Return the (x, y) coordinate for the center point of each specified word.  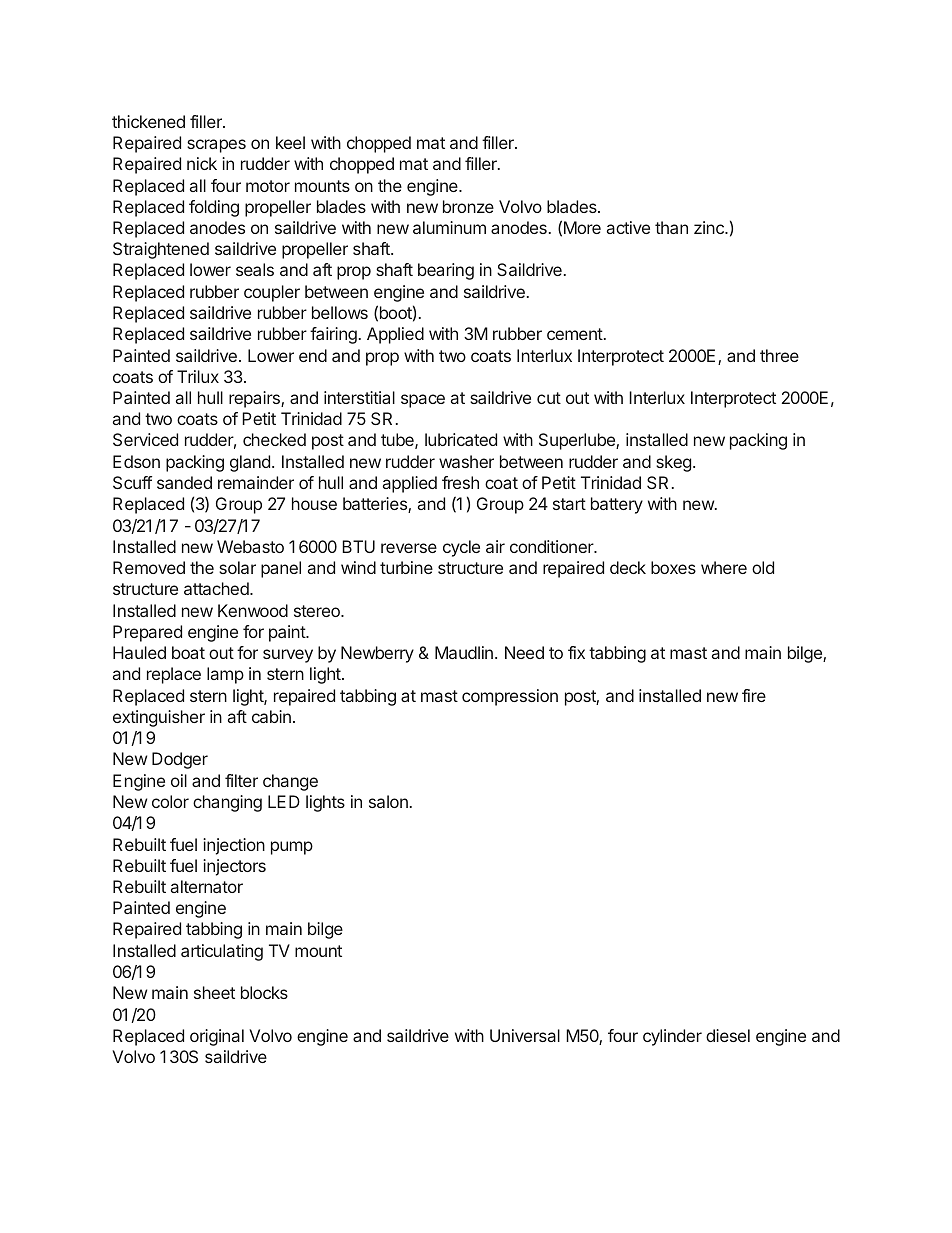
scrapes (216, 146)
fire (754, 695)
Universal (525, 1035)
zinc (710, 227)
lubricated (461, 439)
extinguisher (159, 718)
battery (617, 505)
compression (510, 697)
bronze (468, 206)
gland (250, 463)
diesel (728, 1035)
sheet (214, 992)
